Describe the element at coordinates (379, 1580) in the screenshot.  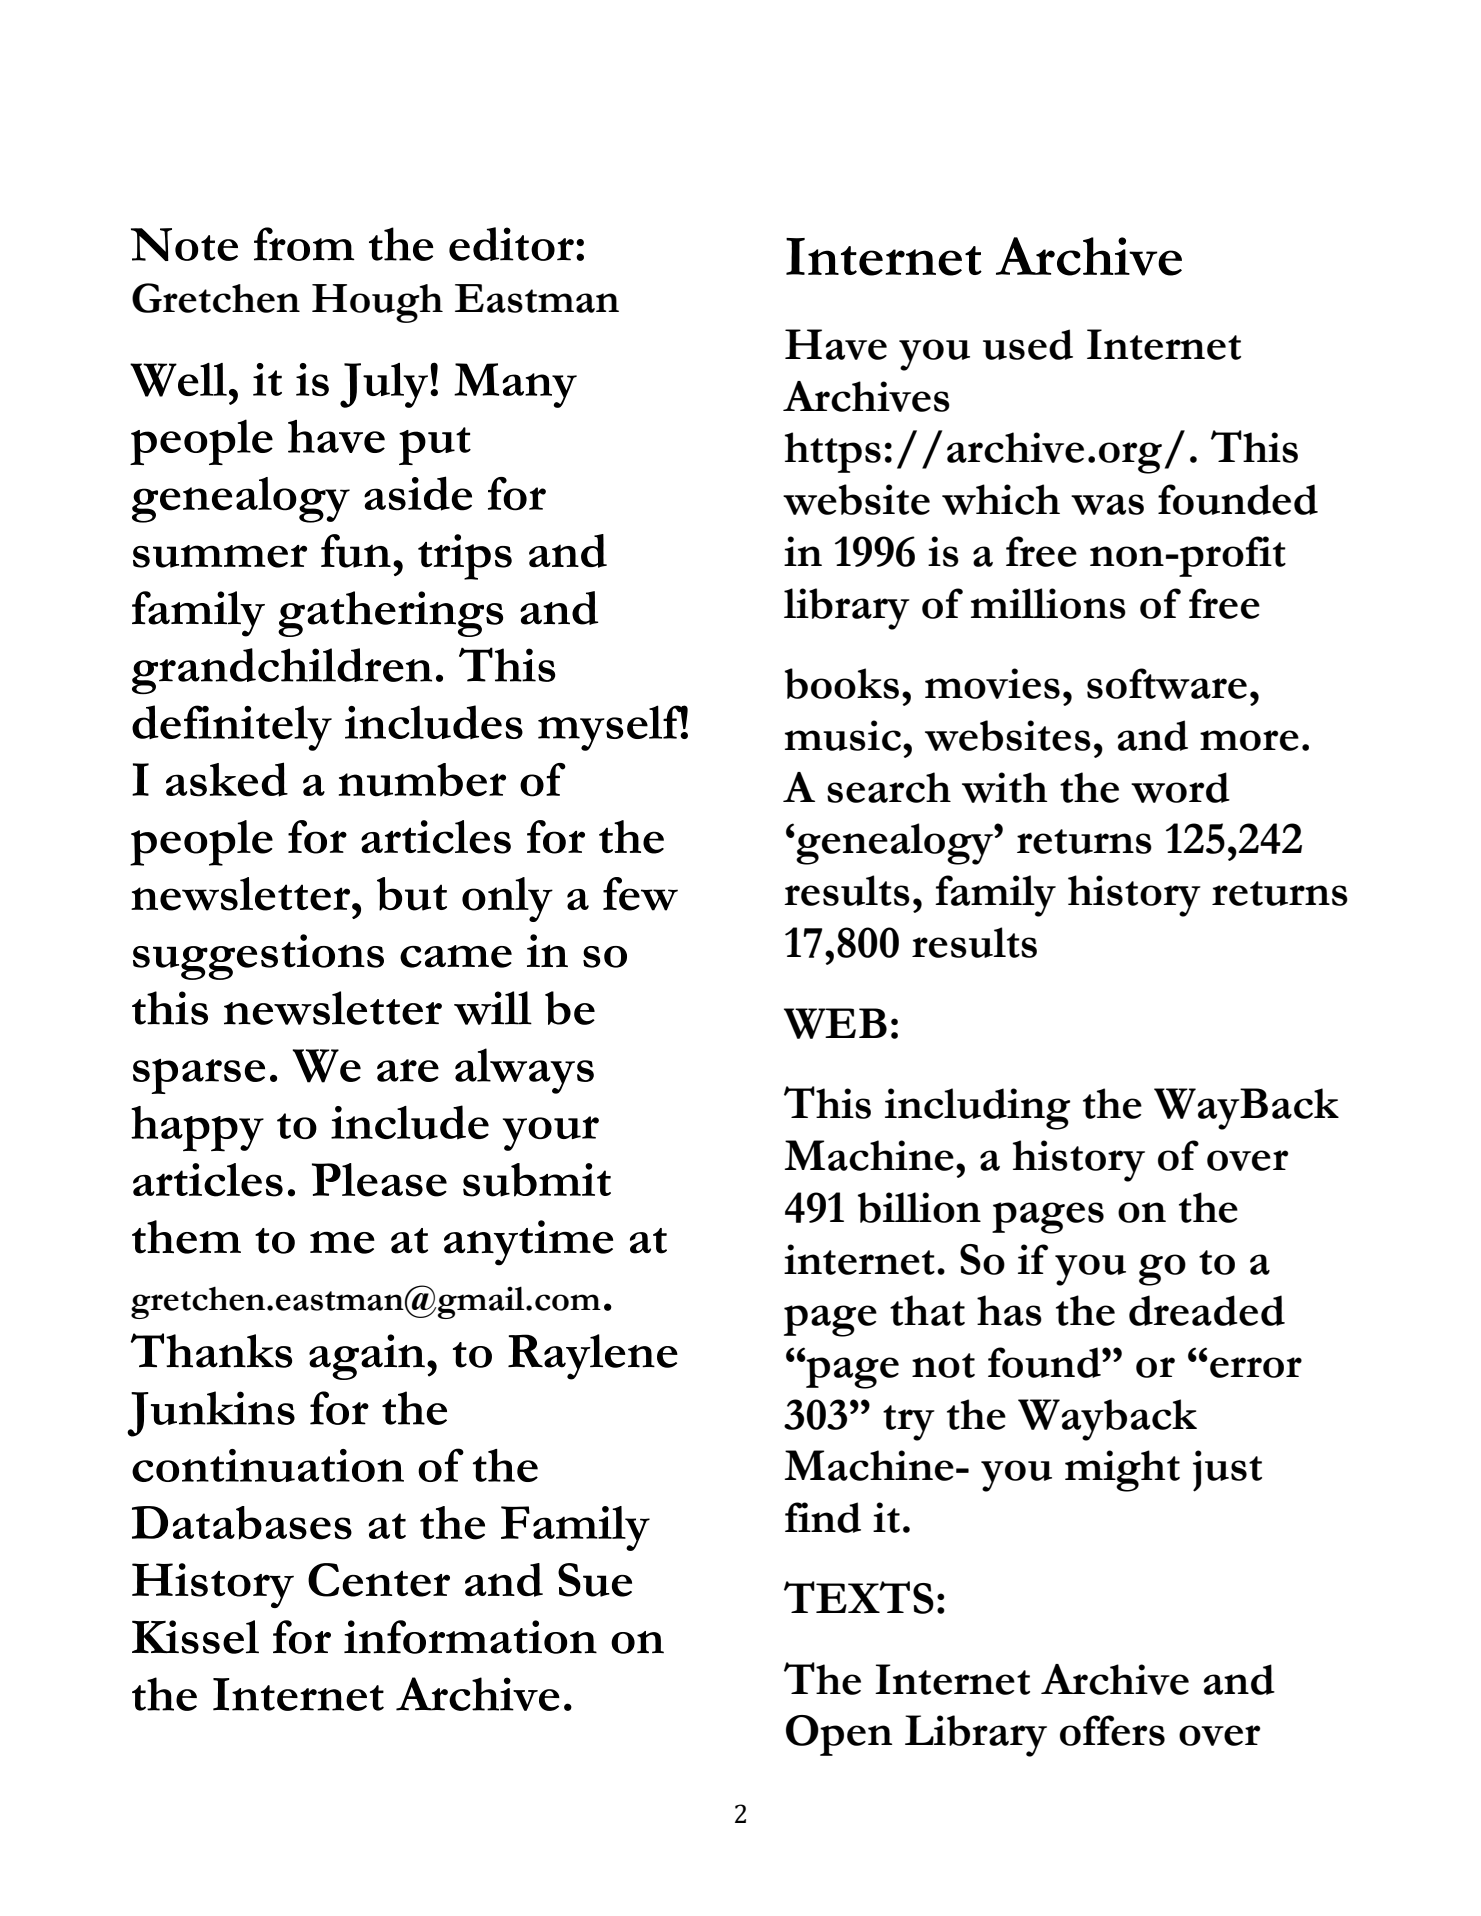
I see `Center` at that location.
